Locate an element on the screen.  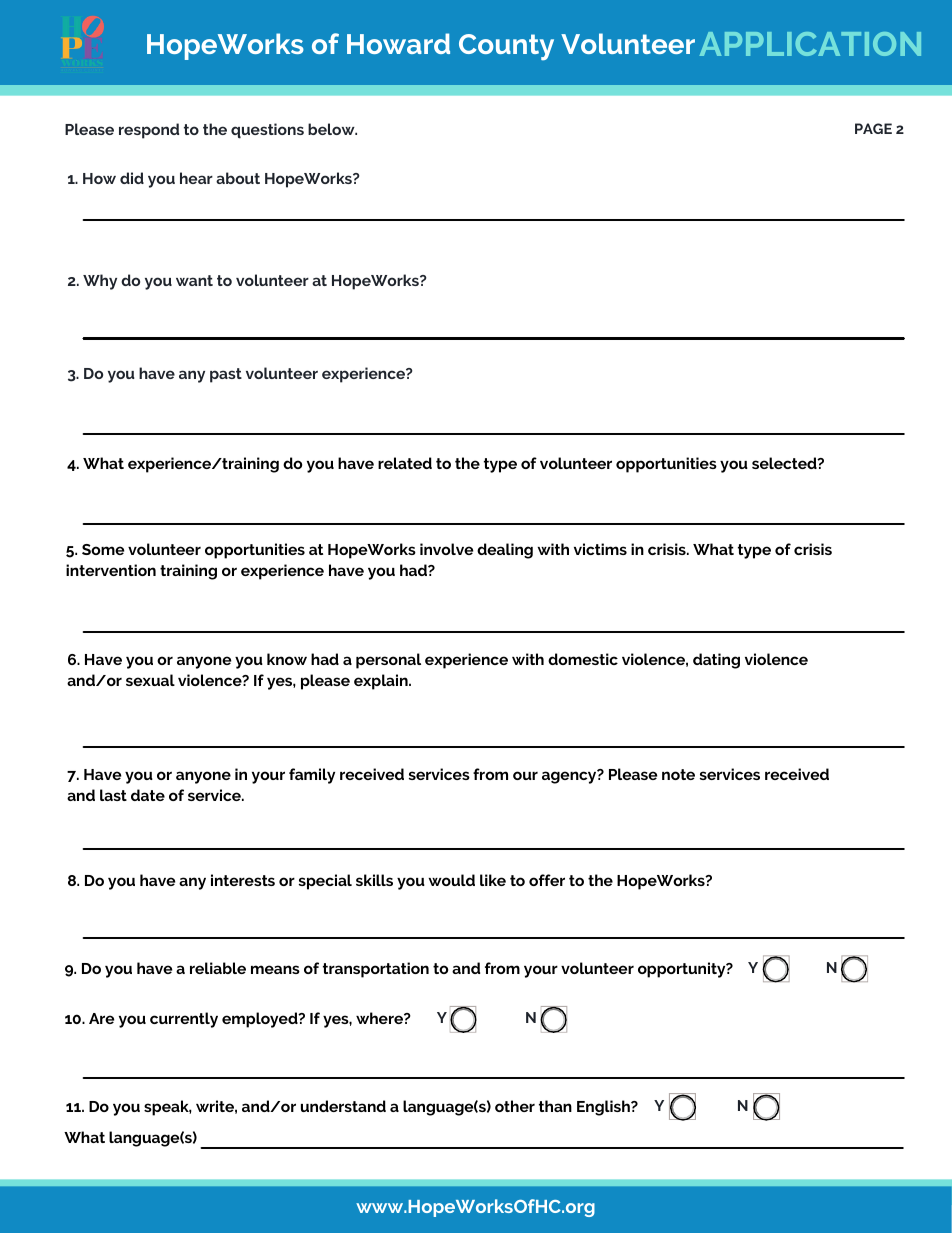
date is located at coordinates (148, 795).
